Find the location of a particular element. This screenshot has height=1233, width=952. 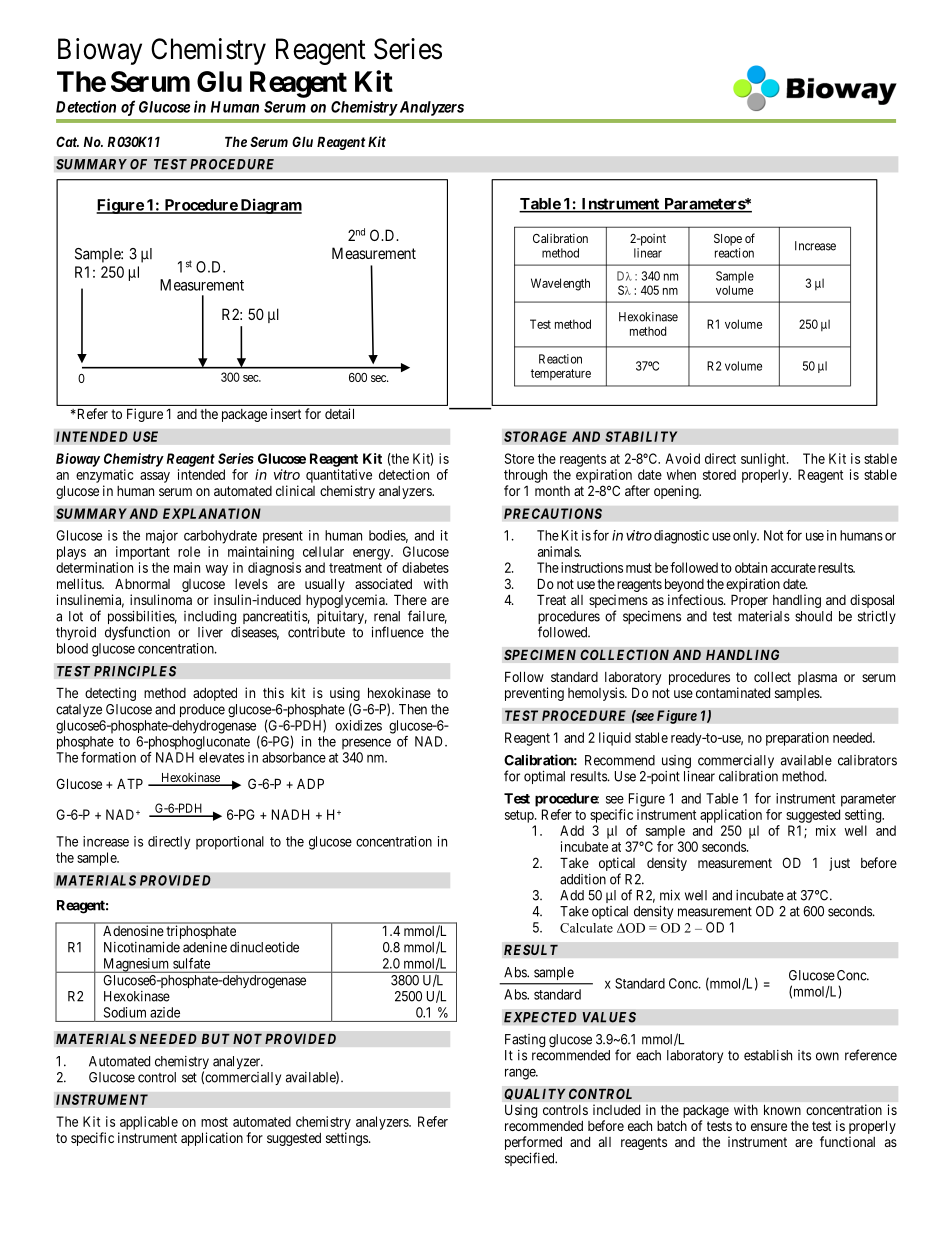

applicable is located at coordinates (149, 1123).
